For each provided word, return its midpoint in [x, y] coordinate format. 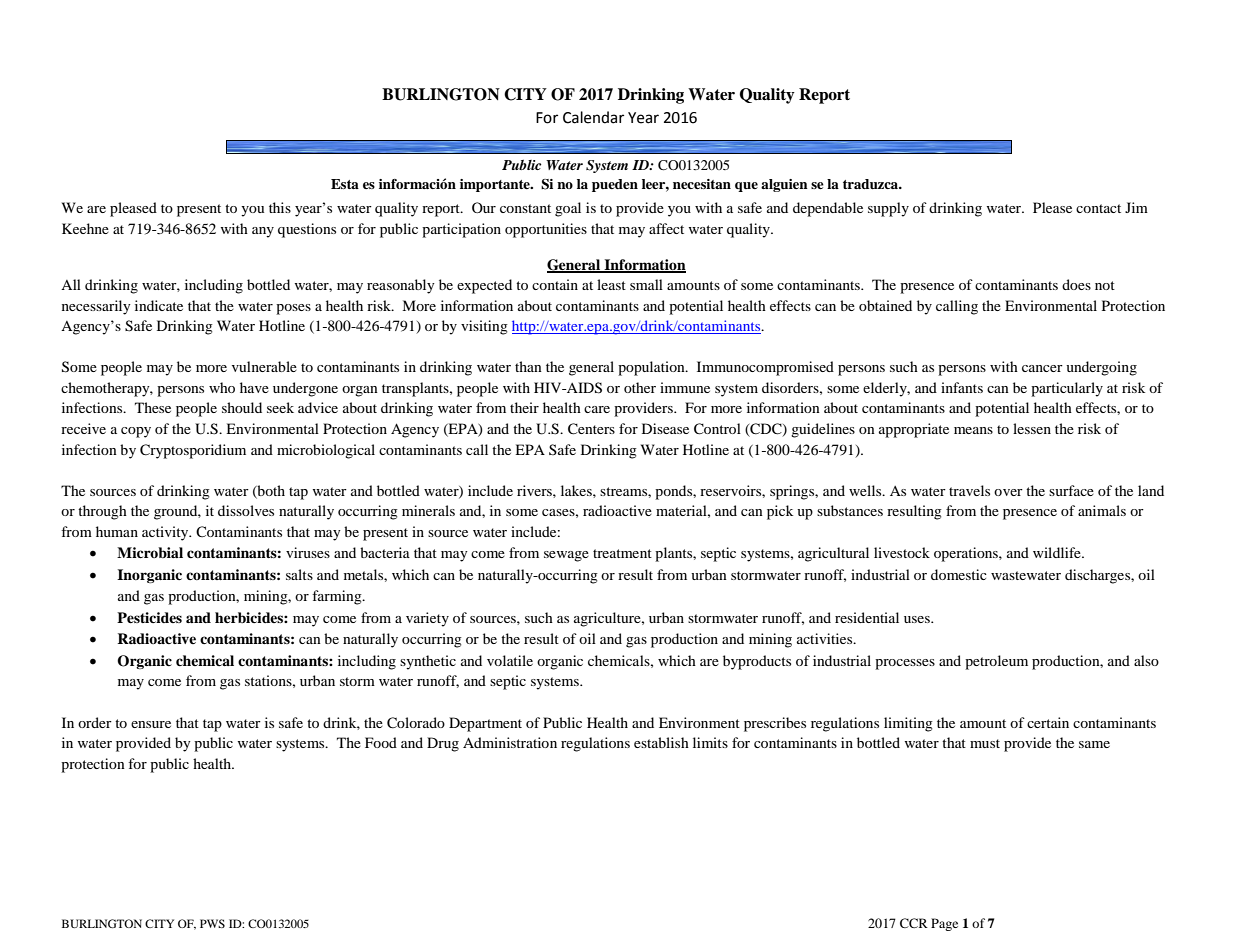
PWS [212, 923]
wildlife [1058, 552]
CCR [914, 923]
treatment [622, 553]
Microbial [150, 552]
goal [568, 209]
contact [1098, 208]
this [280, 207]
